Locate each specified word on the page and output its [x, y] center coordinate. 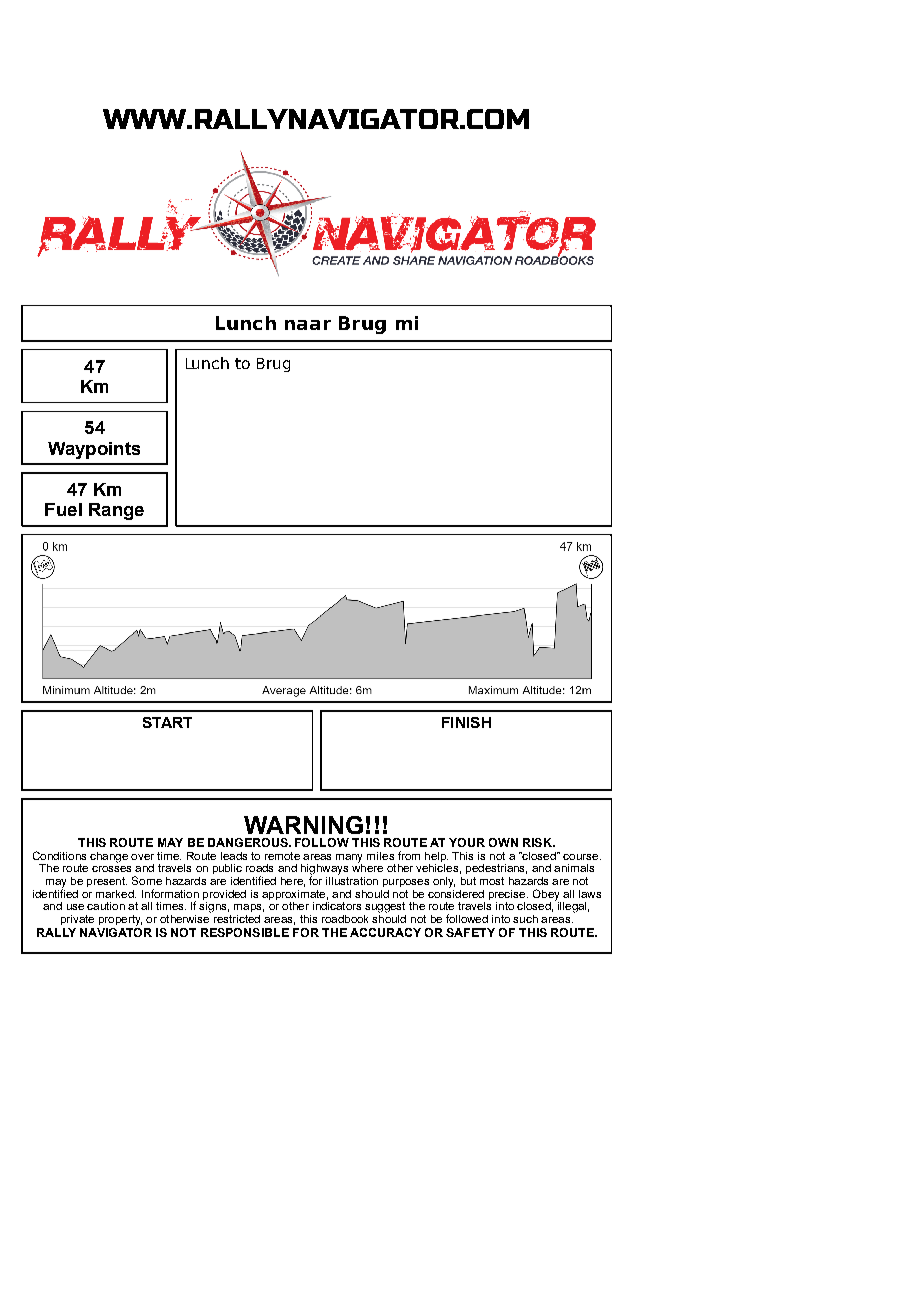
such [525, 919]
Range [116, 511]
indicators [337, 906]
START [167, 722]
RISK [538, 842]
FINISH [466, 722]
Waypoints [94, 450]
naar [308, 325]
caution [106, 906]
